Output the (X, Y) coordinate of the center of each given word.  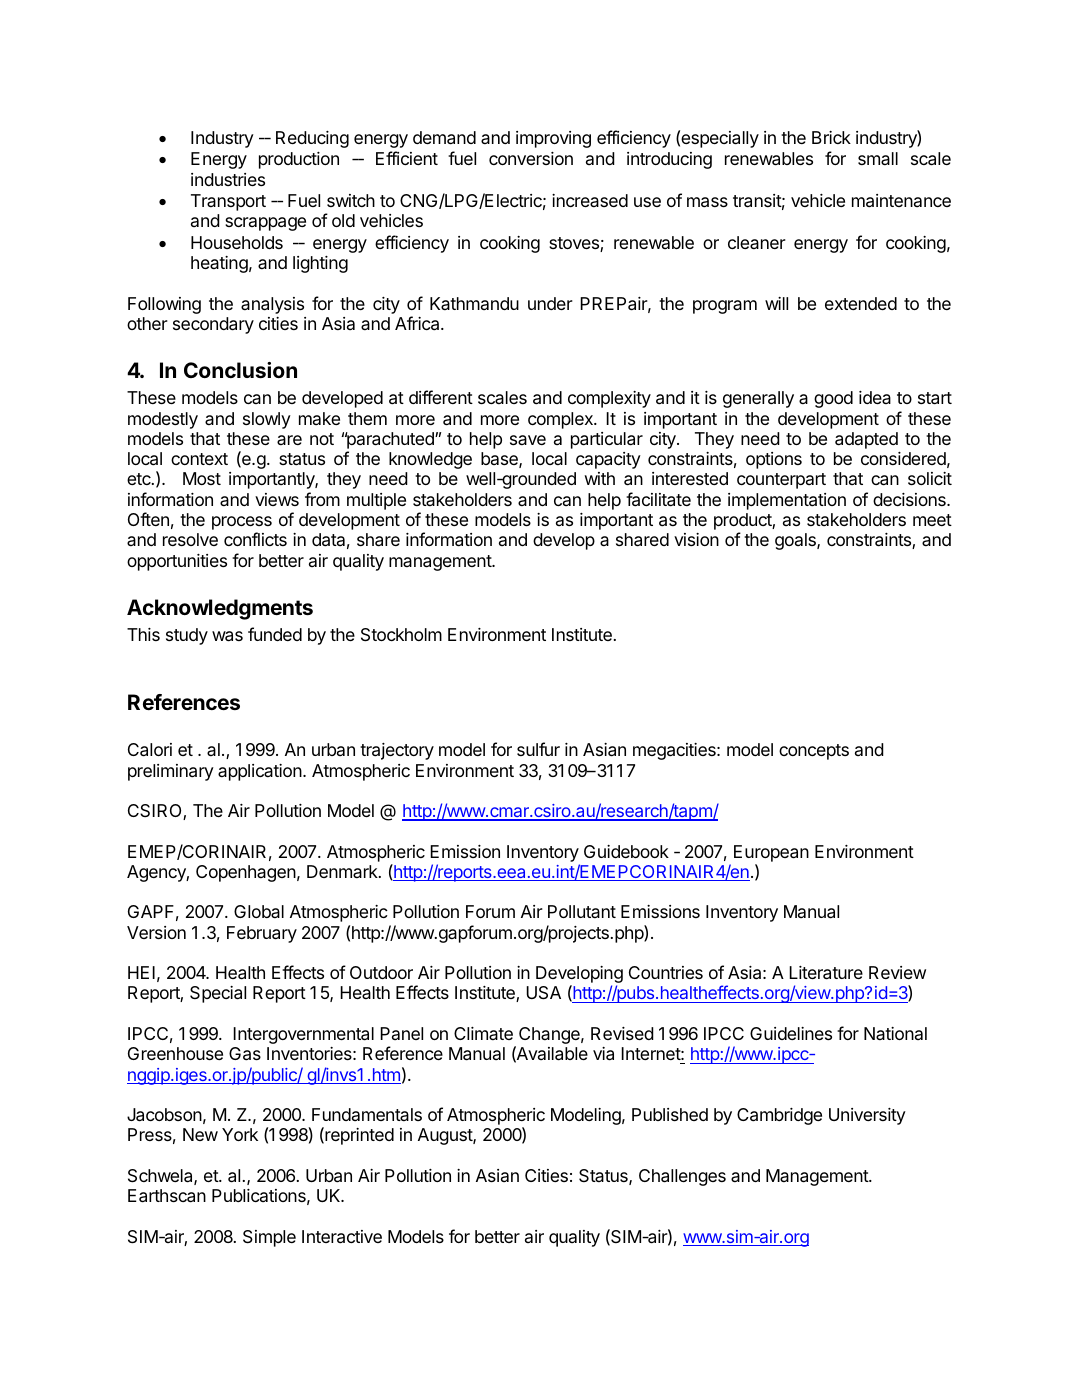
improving (553, 139)
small (878, 158)
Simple (269, 1238)
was (227, 636)
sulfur (538, 749)
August (446, 1136)
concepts (814, 752)
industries (228, 179)
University (867, 1116)
